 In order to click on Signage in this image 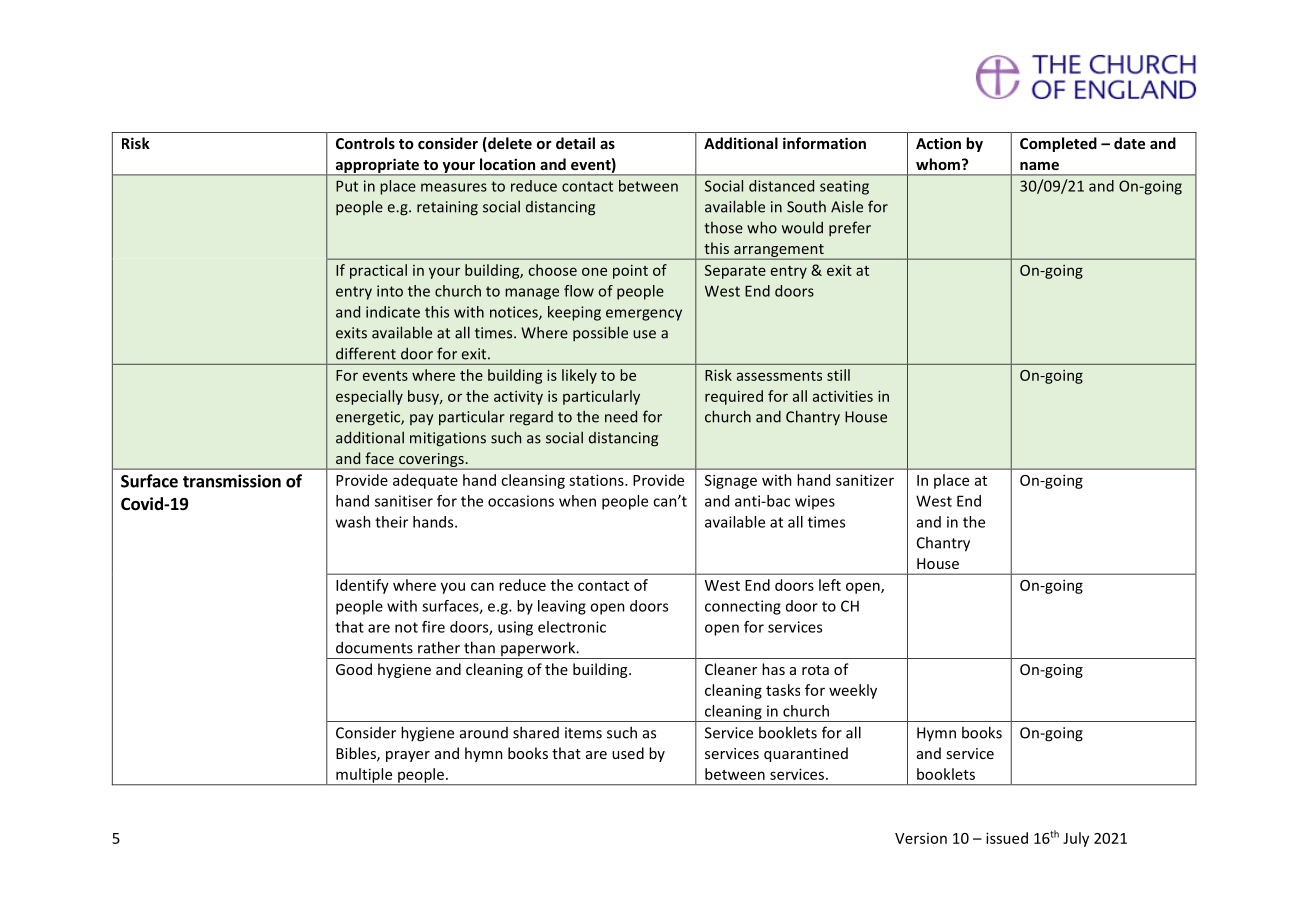, I will do `click(731, 481)`.
